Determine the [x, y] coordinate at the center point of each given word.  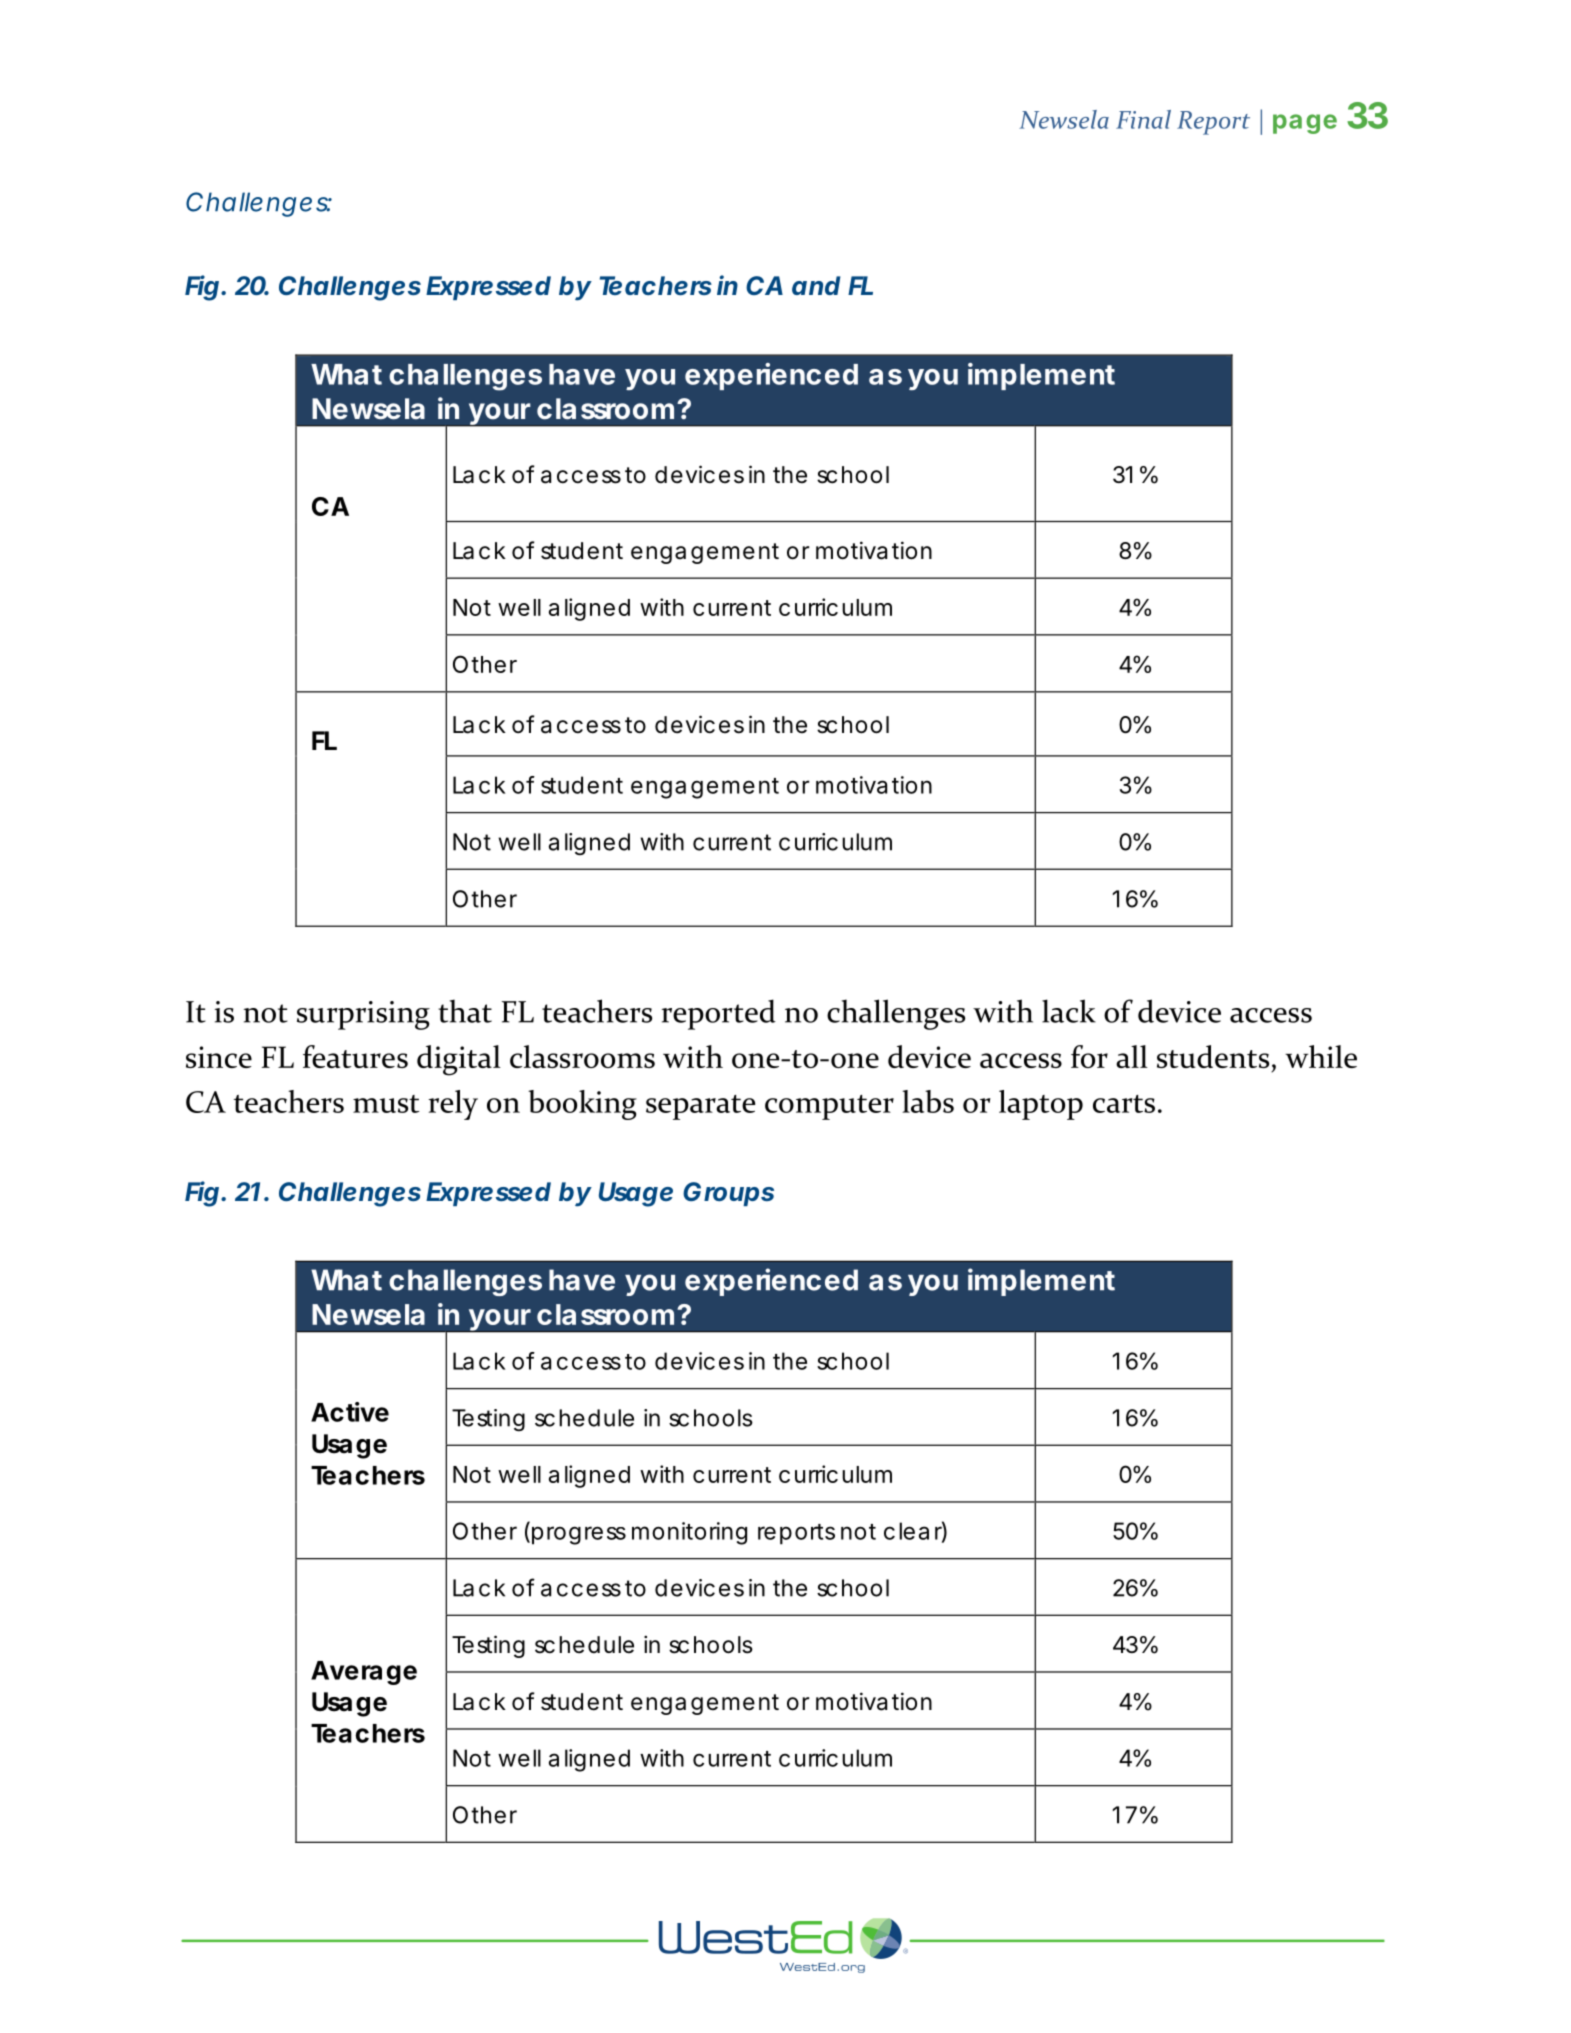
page [1305, 124]
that [465, 1011]
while [1321, 1056]
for [1089, 1056]
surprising [363, 1015]
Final [1143, 119]
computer [829, 1107]
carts [1124, 1104]
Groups [728, 1194]
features [355, 1056]
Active [350, 1412]
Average [364, 1673]
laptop [1041, 1105]
